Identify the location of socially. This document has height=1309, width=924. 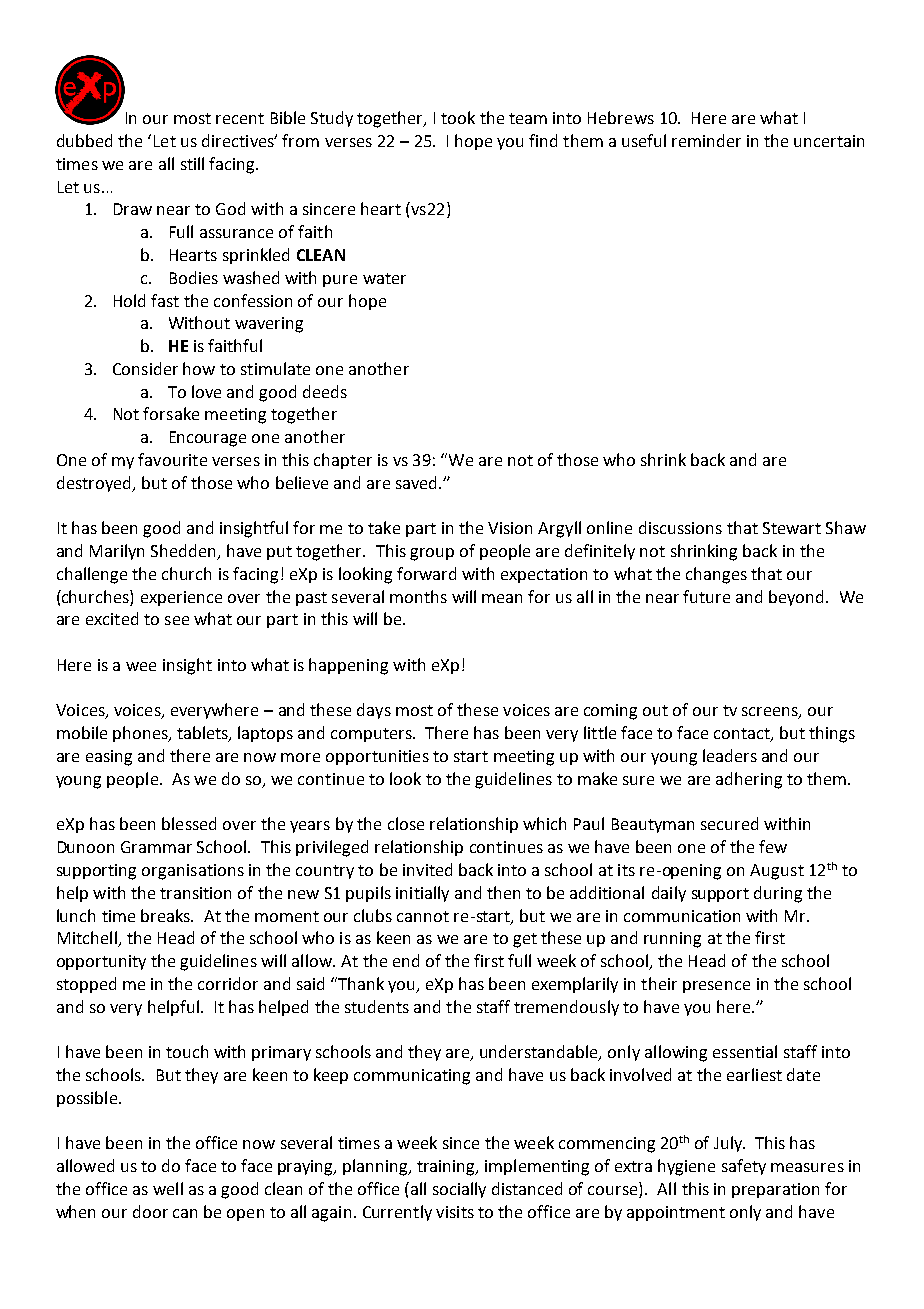
(459, 1190).
